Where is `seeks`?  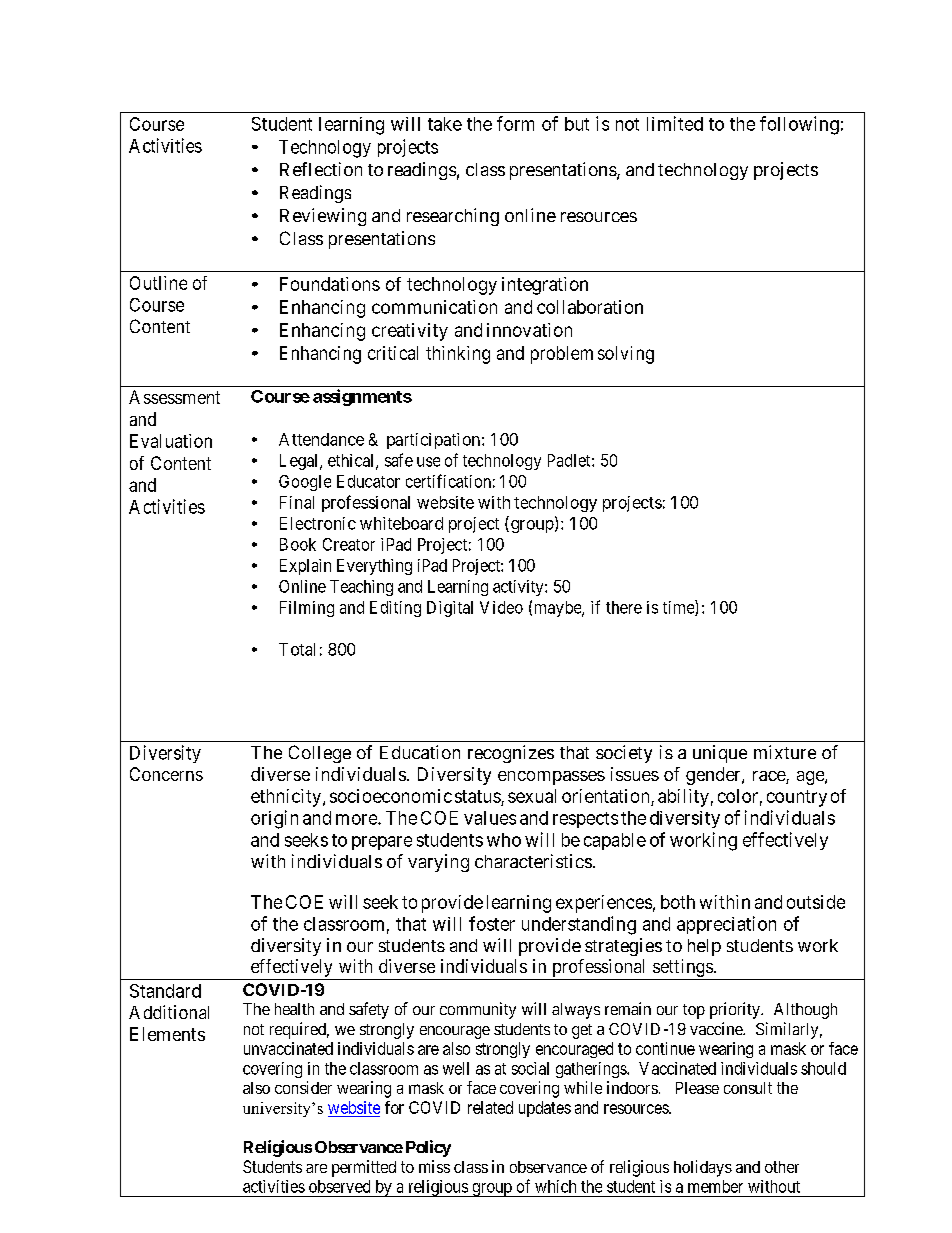 seeks is located at coordinates (306, 840).
